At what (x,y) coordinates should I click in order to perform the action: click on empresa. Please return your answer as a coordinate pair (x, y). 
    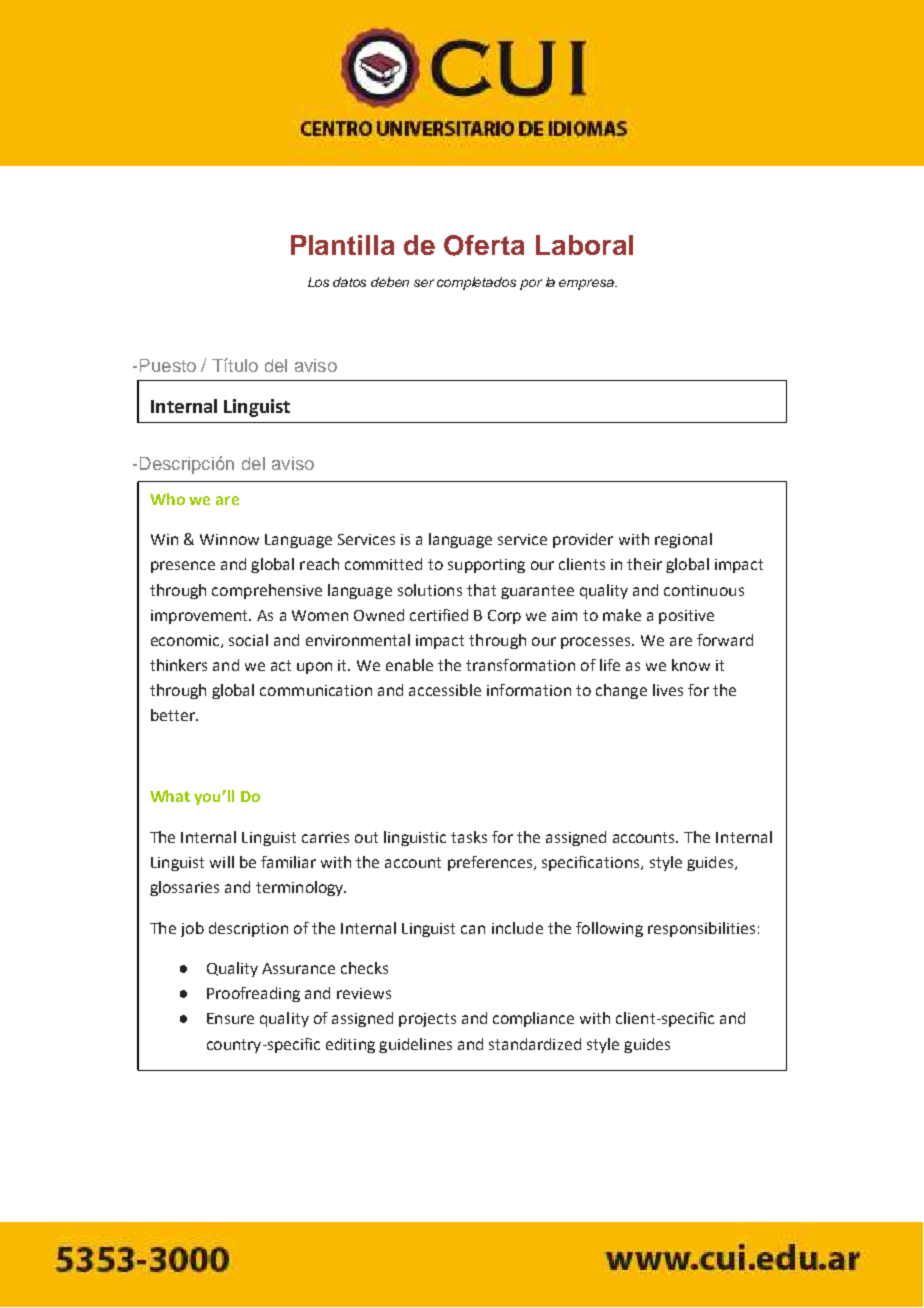
    Looking at the image, I should click on (587, 284).
